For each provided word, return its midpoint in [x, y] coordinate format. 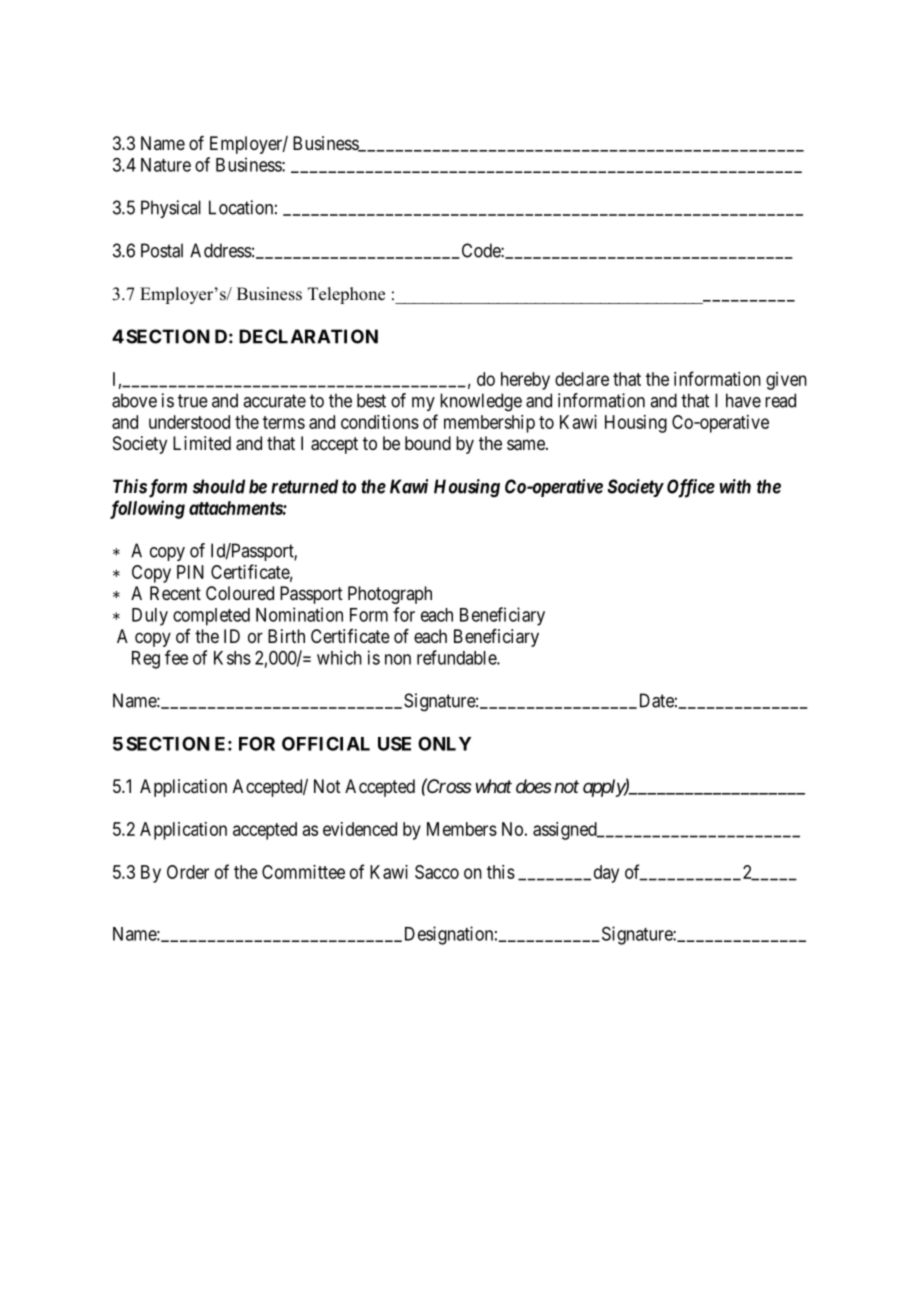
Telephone [346, 295]
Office [691, 488]
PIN [190, 572]
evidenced [360, 829]
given [786, 381]
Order [188, 872]
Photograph [390, 595]
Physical [171, 209]
